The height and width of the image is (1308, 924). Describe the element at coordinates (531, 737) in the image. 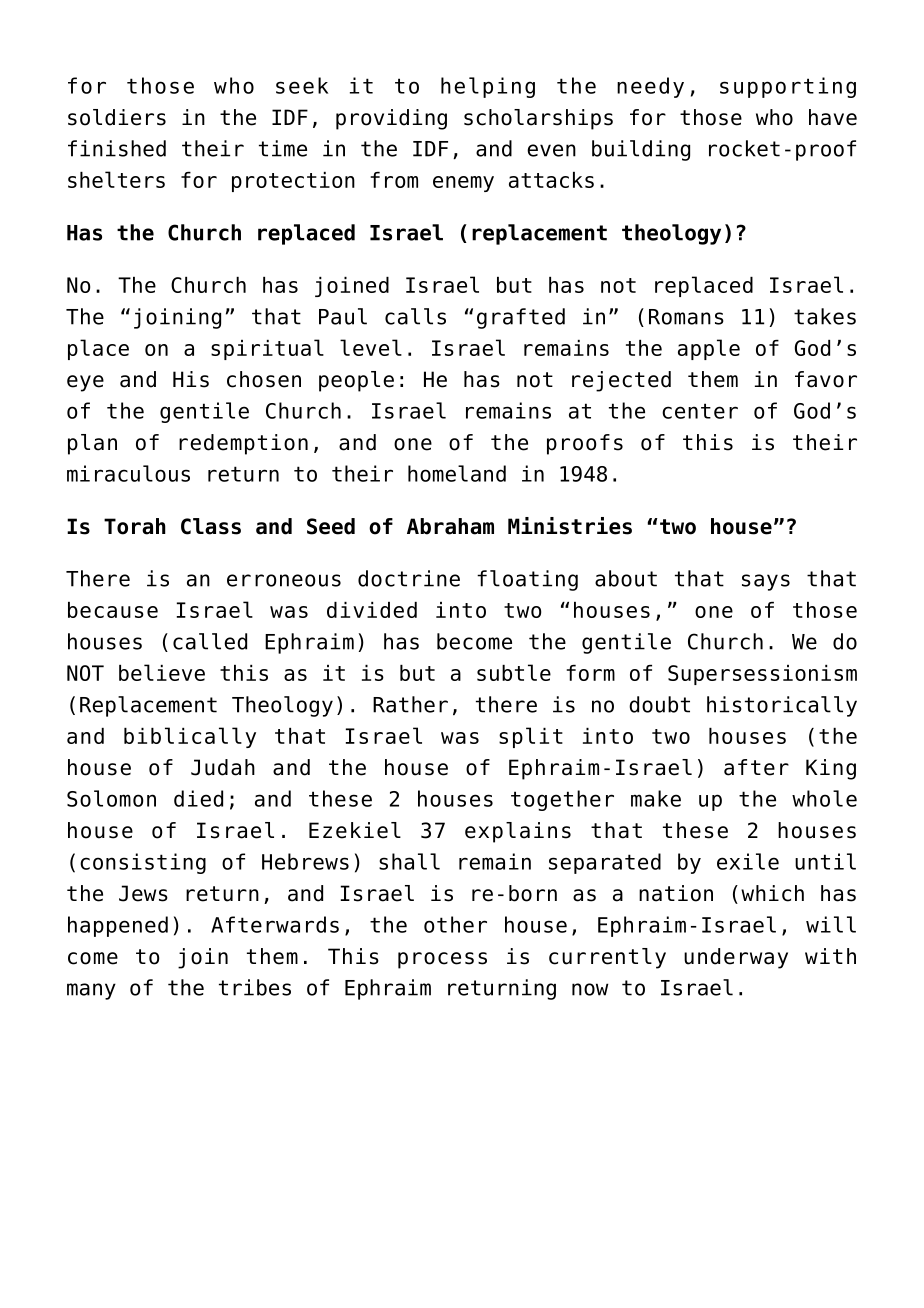

I see `split` at that location.
